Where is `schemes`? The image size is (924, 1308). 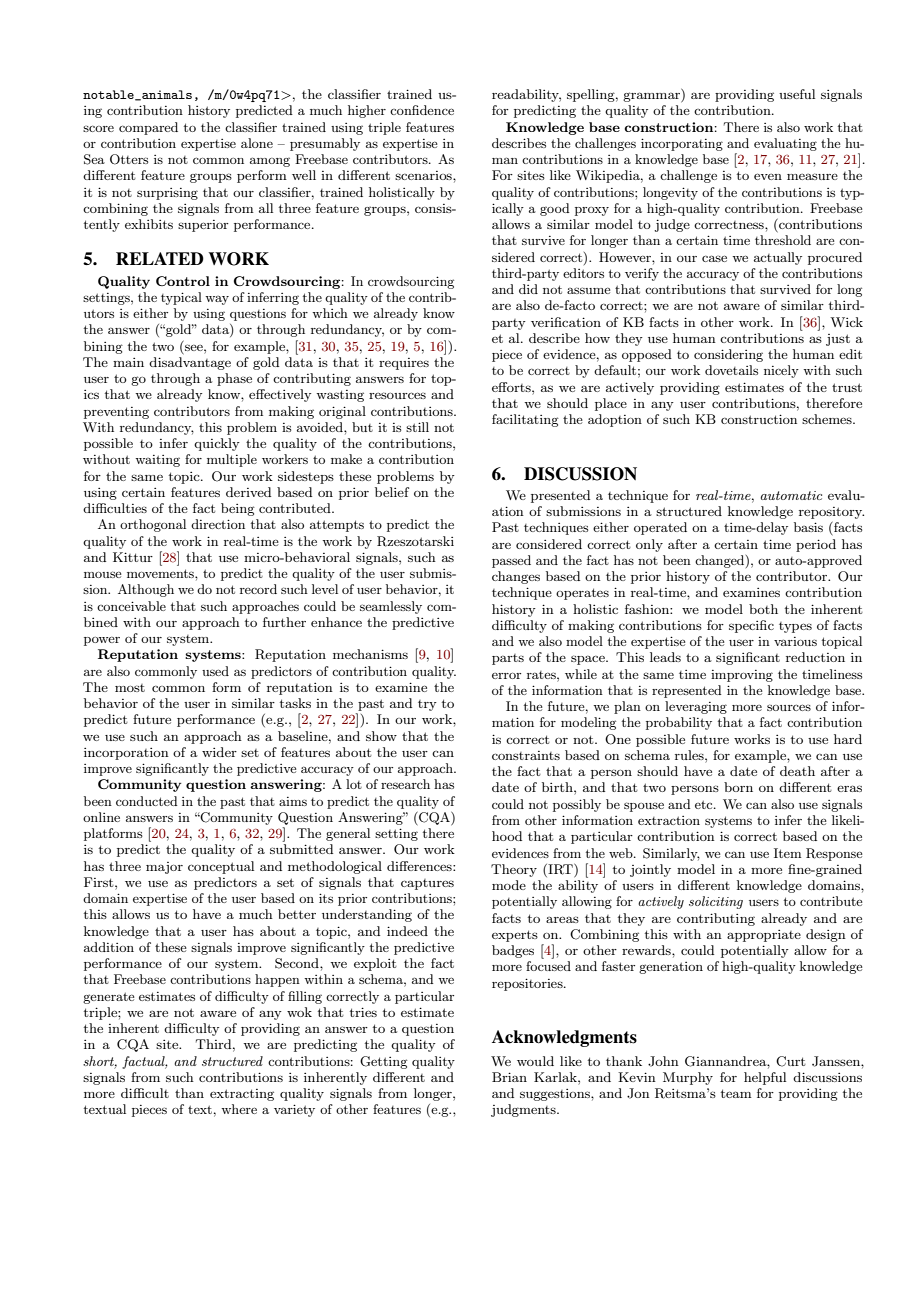 schemes is located at coordinates (828, 419).
